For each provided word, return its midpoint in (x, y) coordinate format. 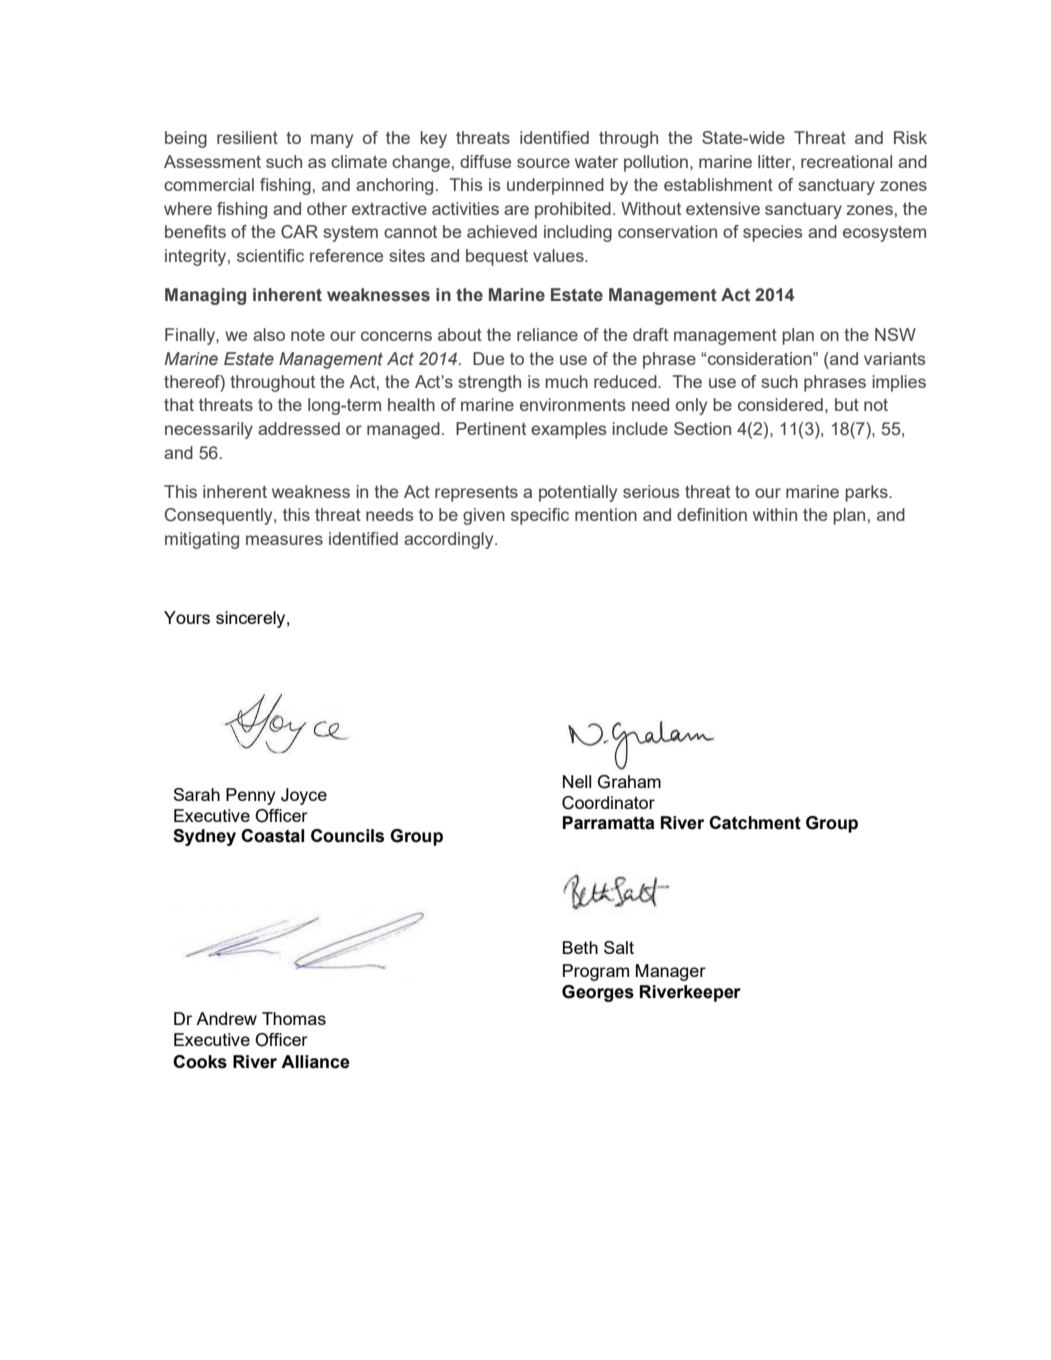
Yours (187, 617)
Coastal (272, 836)
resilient (247, 137)
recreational (846, 161)
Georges (598, 993)
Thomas (294, 1018)
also (269, 334)
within (775, 514)
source (543, 163)
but (847, 404)
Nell (577, 781)
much (566, 381)
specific (540, 516)
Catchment (755, 823)
